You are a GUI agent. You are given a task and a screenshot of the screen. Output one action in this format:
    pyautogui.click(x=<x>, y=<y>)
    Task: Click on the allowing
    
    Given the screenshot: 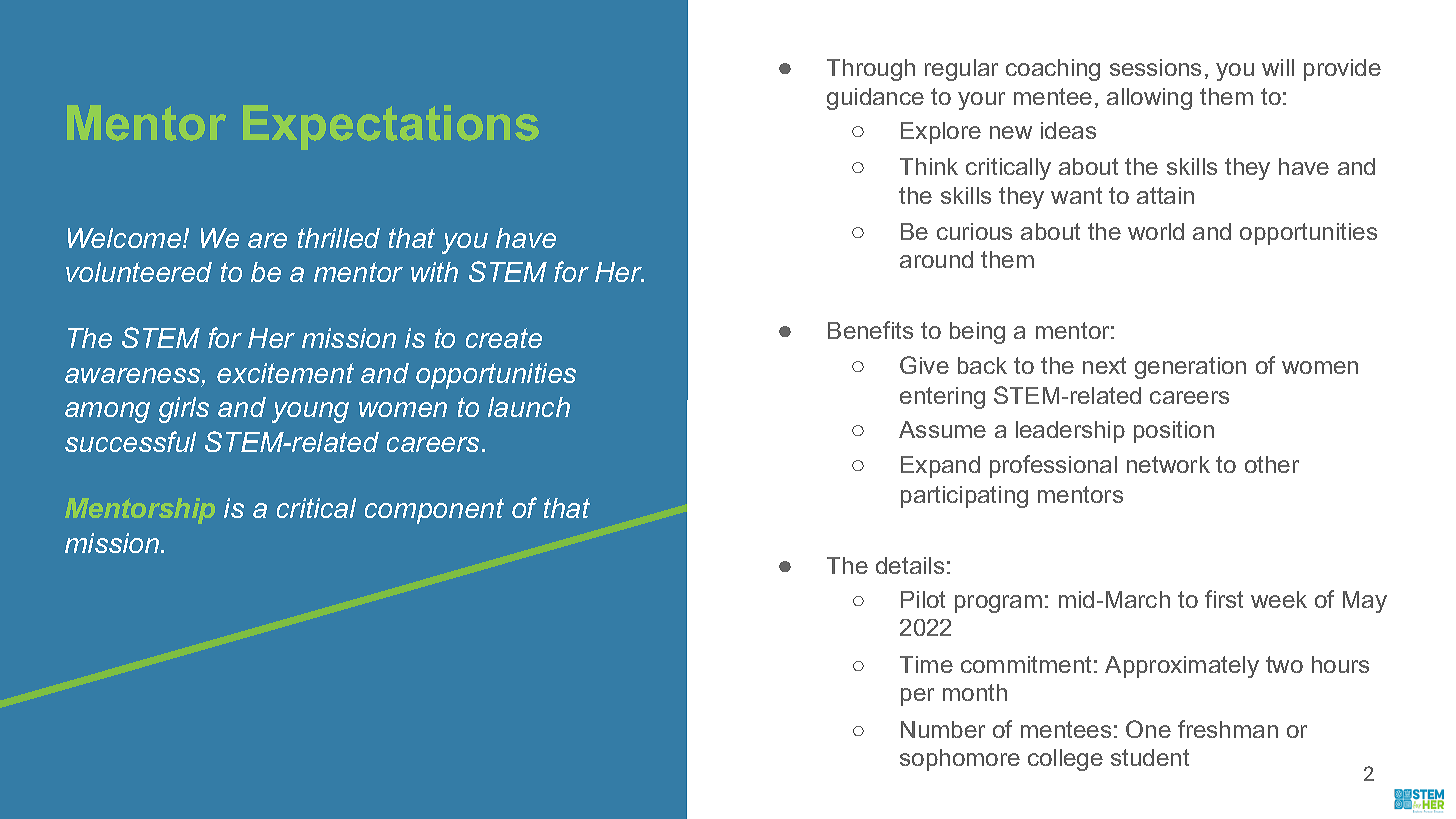 What is the action you would take?
    pyautogui.click(x=1149, y=99)
